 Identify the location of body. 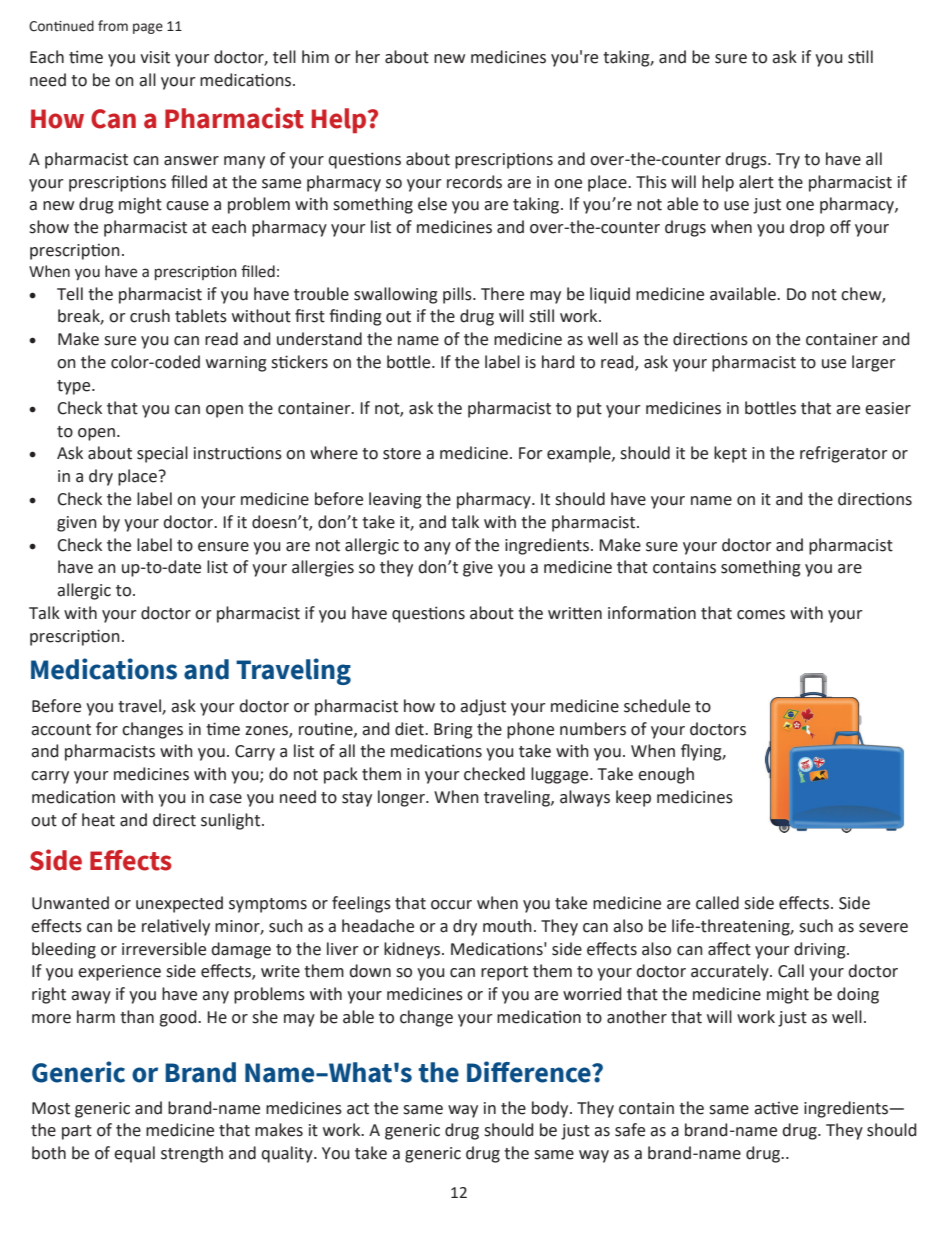
(551, 1109).
